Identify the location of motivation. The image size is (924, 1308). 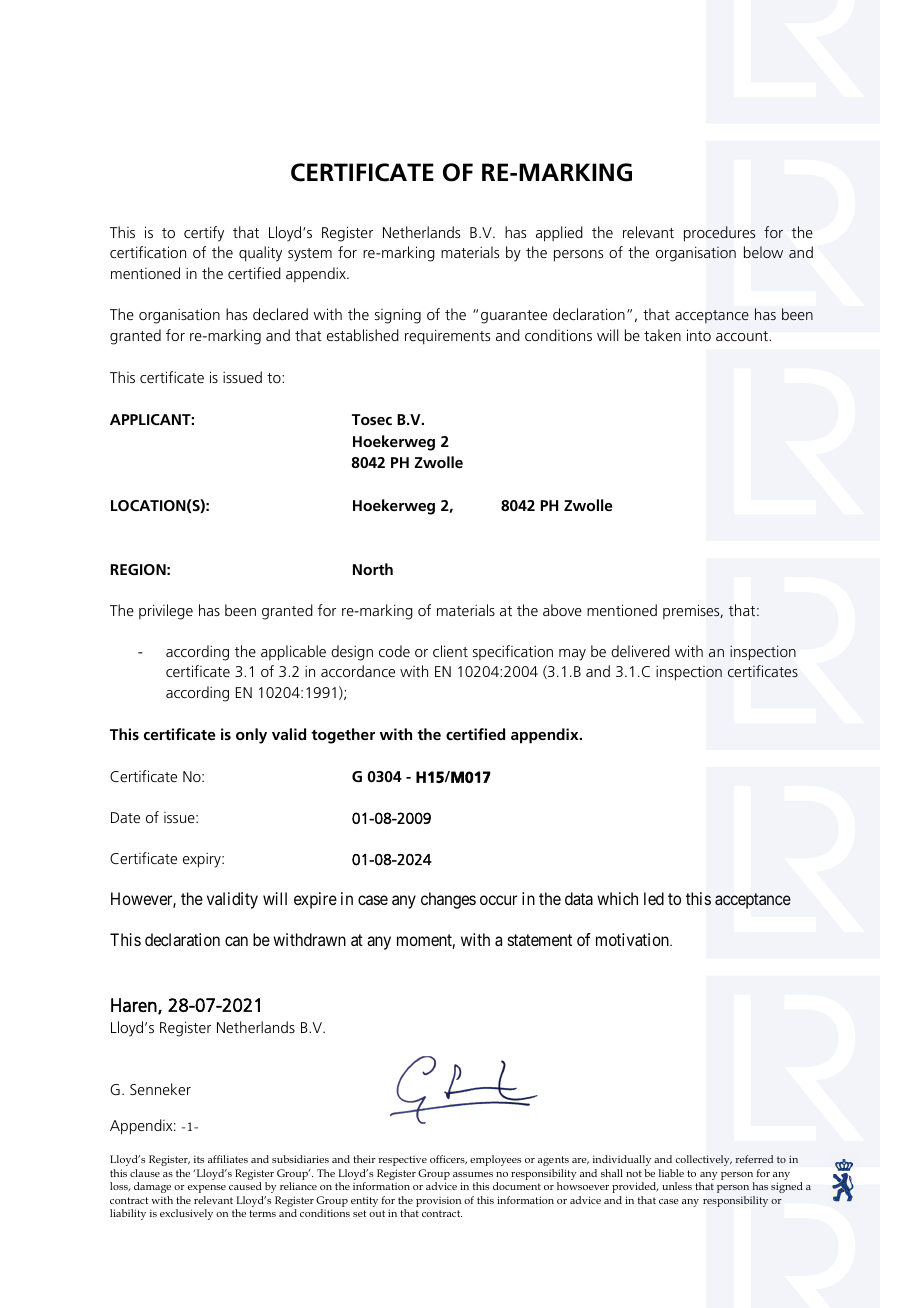
(634, 939).
